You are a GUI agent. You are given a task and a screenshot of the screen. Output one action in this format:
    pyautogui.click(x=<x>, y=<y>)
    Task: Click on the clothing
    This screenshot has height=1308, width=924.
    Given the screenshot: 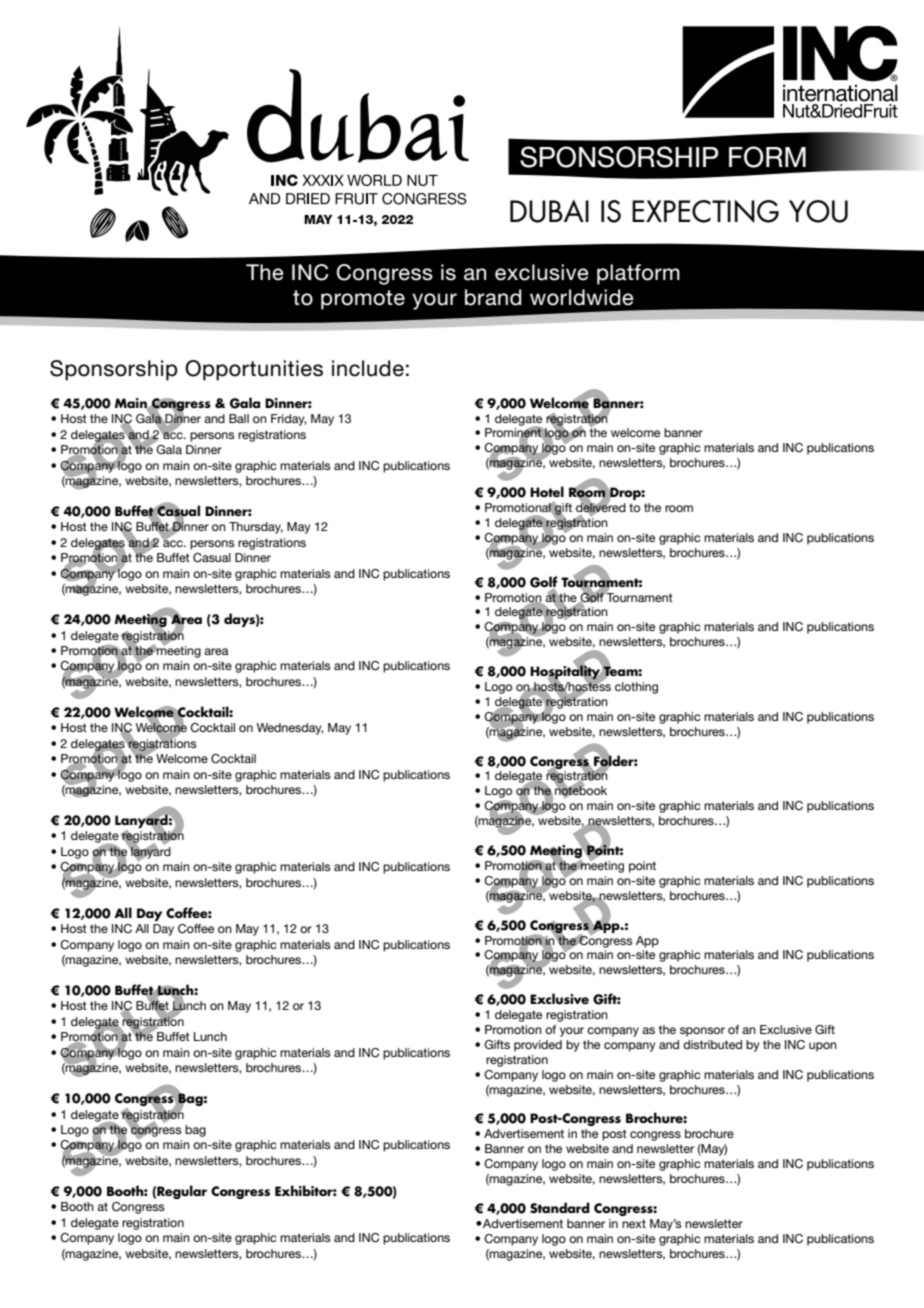 What is the action you would take?
    pyautogui.click(x=636, y=688)
